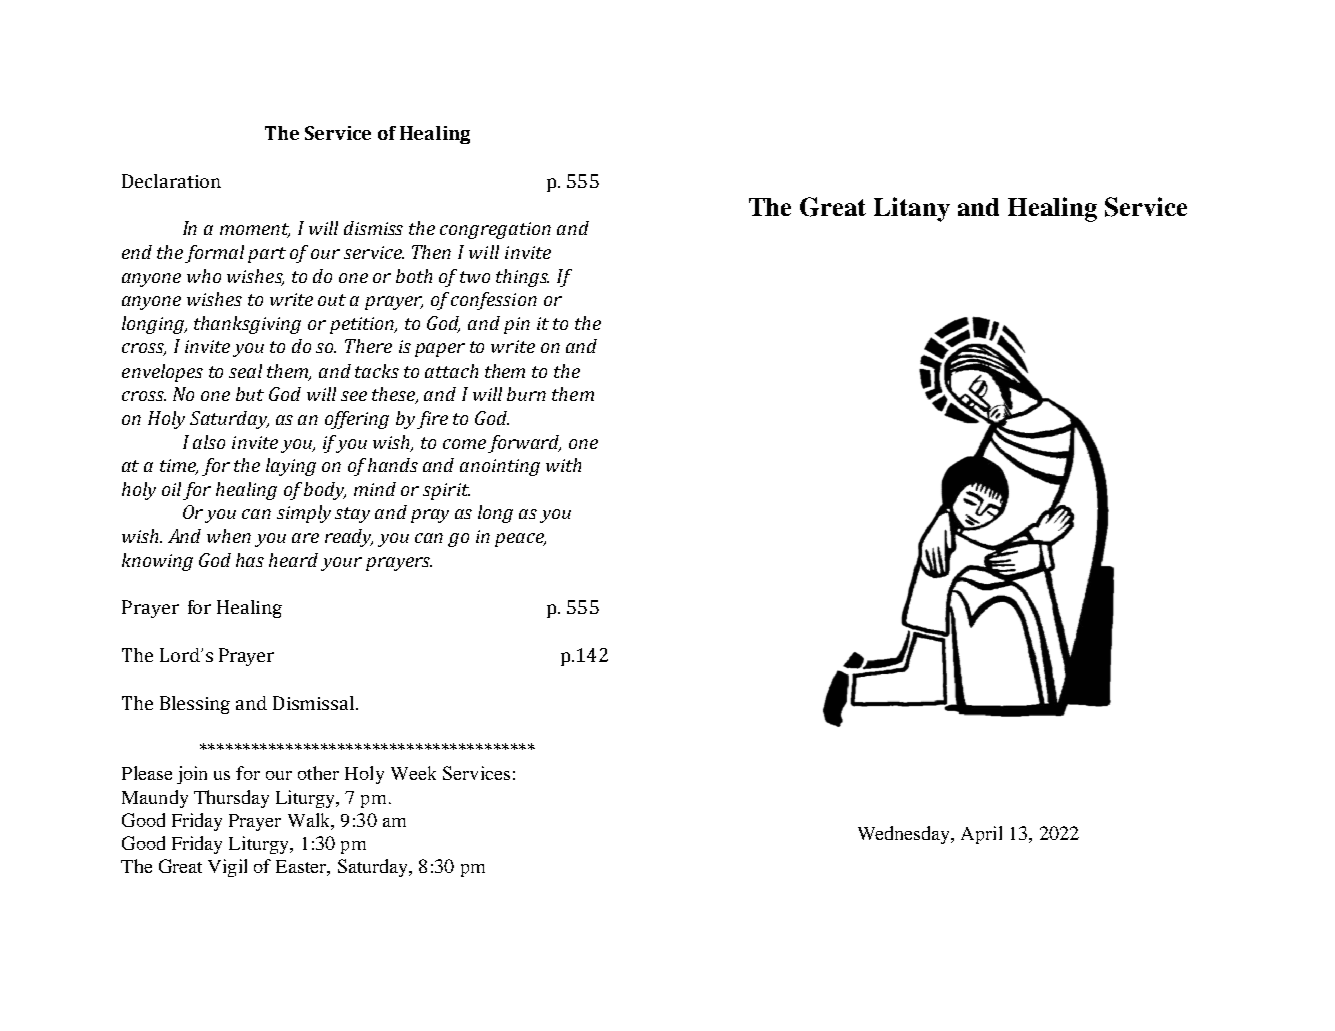 The width and height of the image is (1335, 1031). I want to click on congregation, so click(495, 230).
